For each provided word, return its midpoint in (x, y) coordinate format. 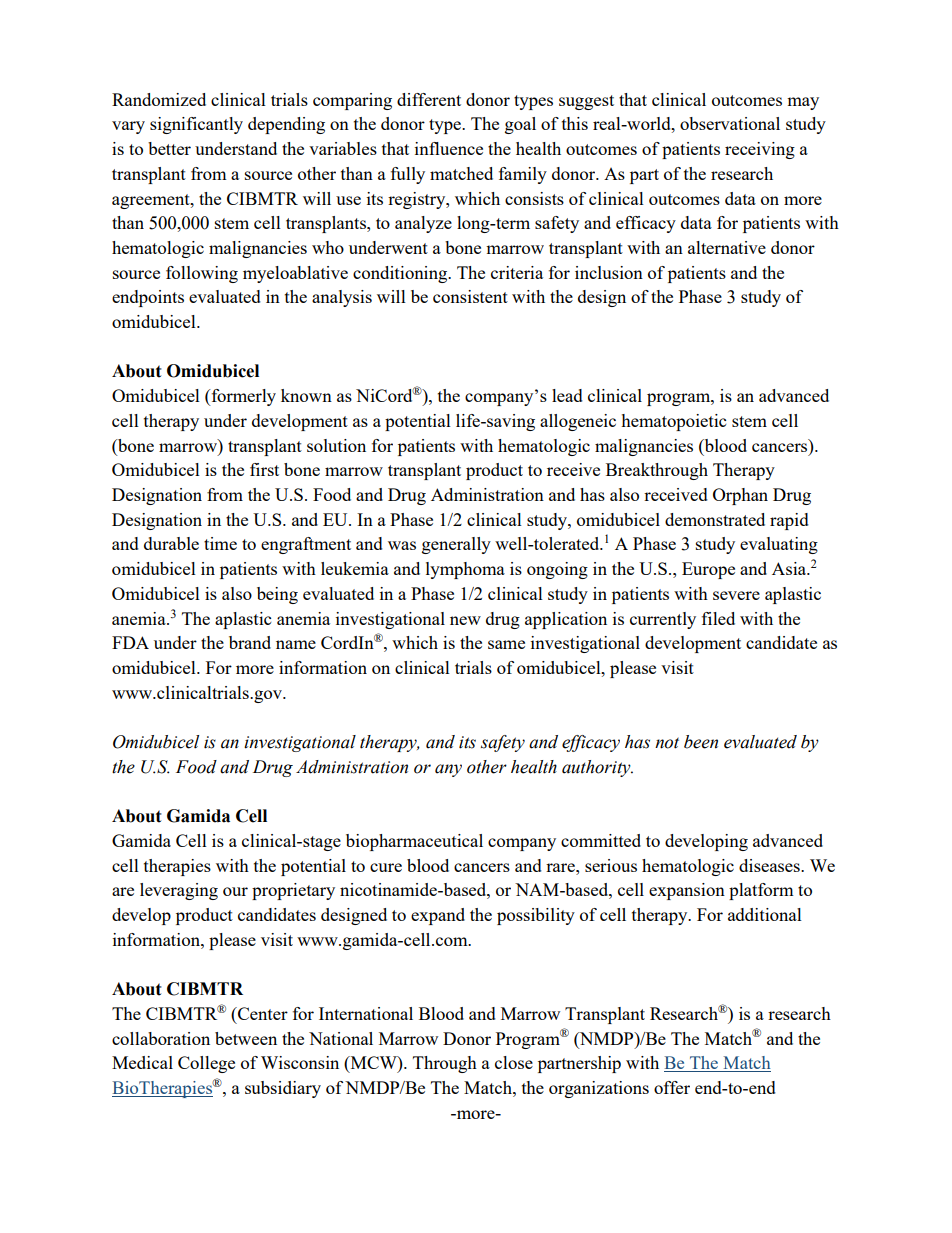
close (514, 1062)
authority (597, 768)
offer (672, 1087)
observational (730, 123)
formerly (242, 397)
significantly (196, 125)
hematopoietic (673, 422)
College (206, 1064)
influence (449, 148)
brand (250, 642)
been (701, 742)
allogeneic (578, 422)
